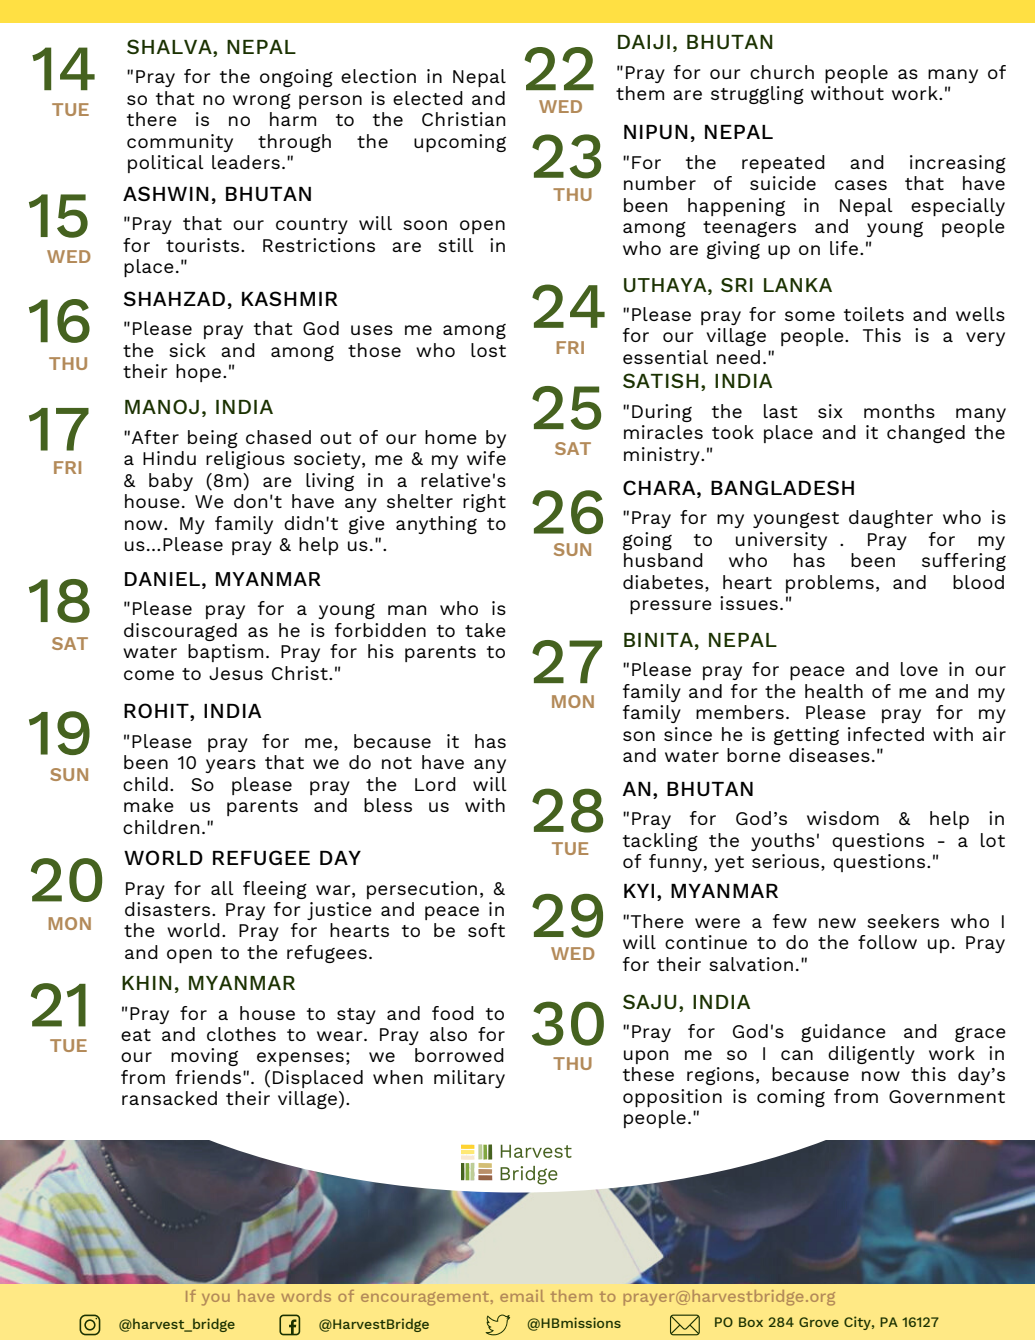 Image resolution: width=1035 pixels, height=1340 pixels. Describe the element at coordinates (919, 669) in the document. I see `love` at that location.
